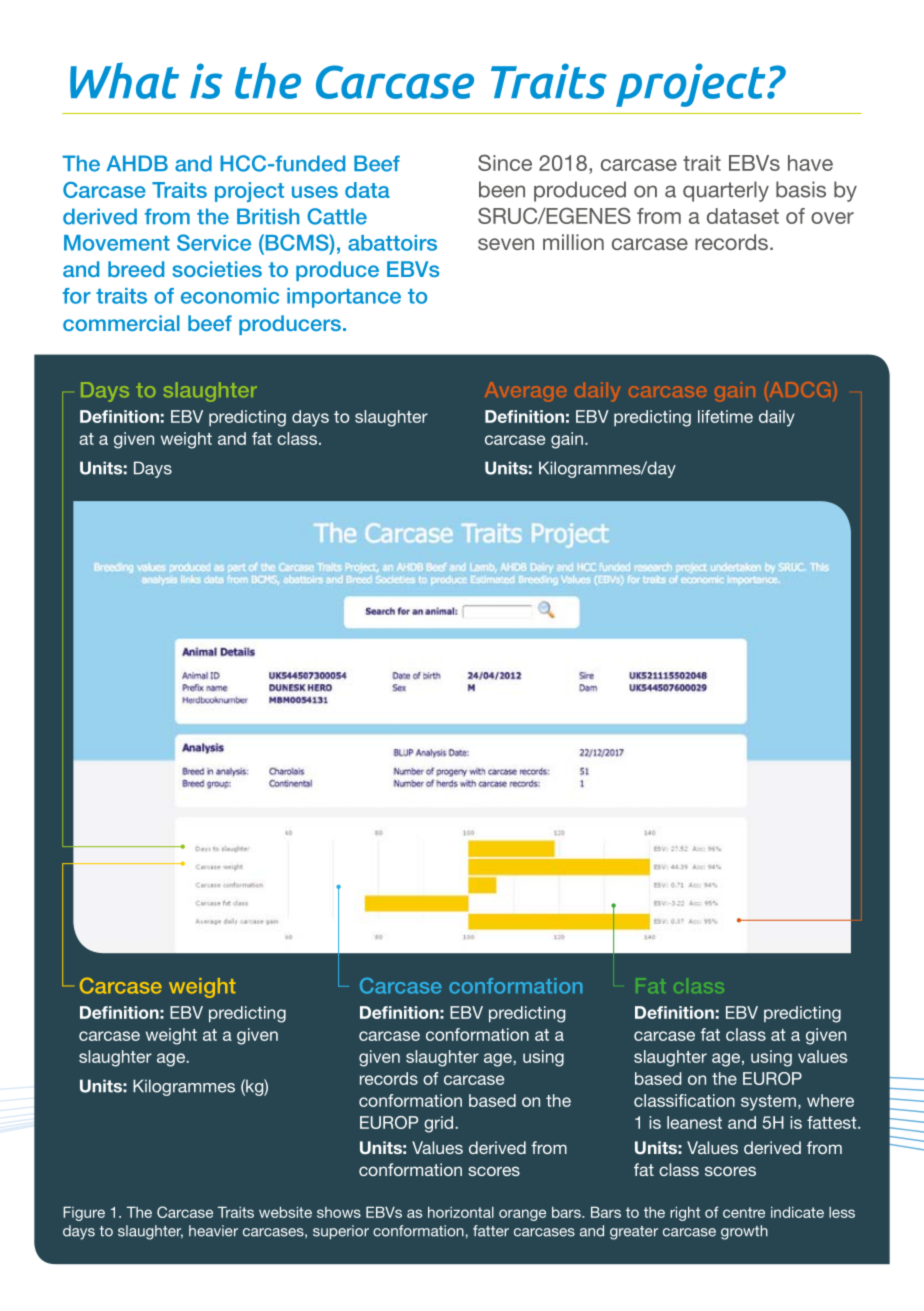 The image size is (924, 1311). Describe the element at coordinates (768, 1103) in the page. I see `system` at that location.
